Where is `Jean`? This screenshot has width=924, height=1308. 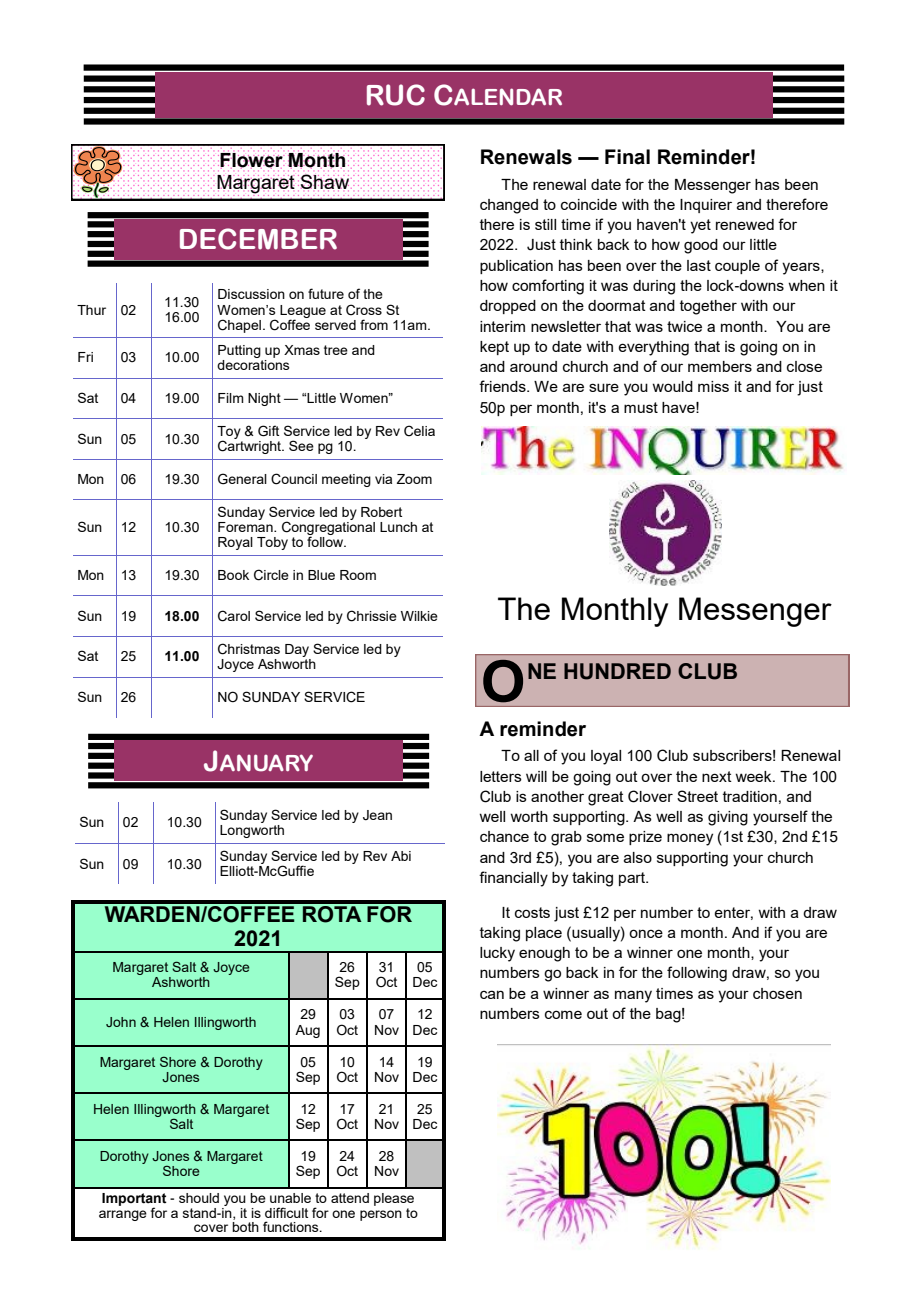 Jean is located at coordinates (377, 815).
